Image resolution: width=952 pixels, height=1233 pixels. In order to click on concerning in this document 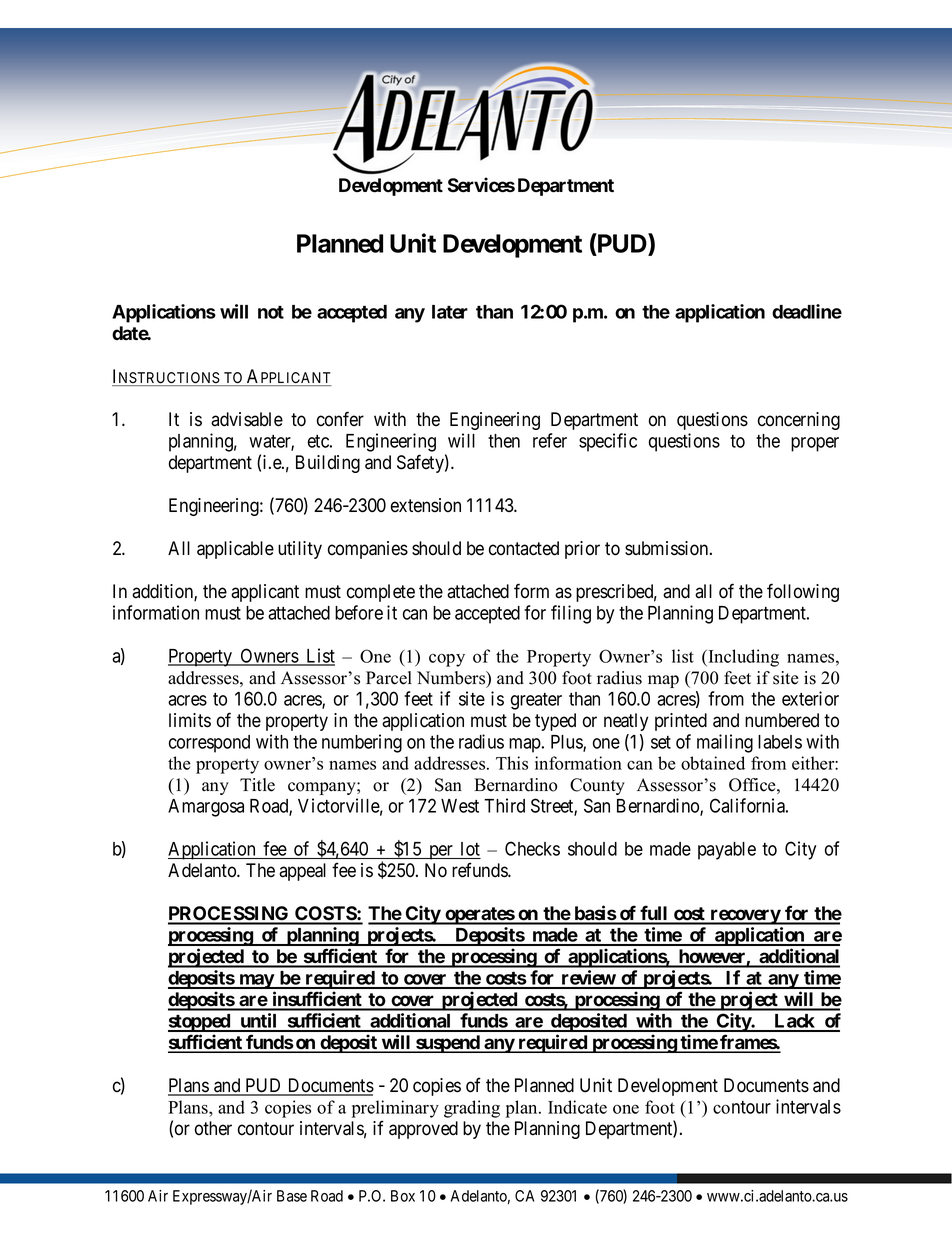, I will do `click(799, 421)`.
